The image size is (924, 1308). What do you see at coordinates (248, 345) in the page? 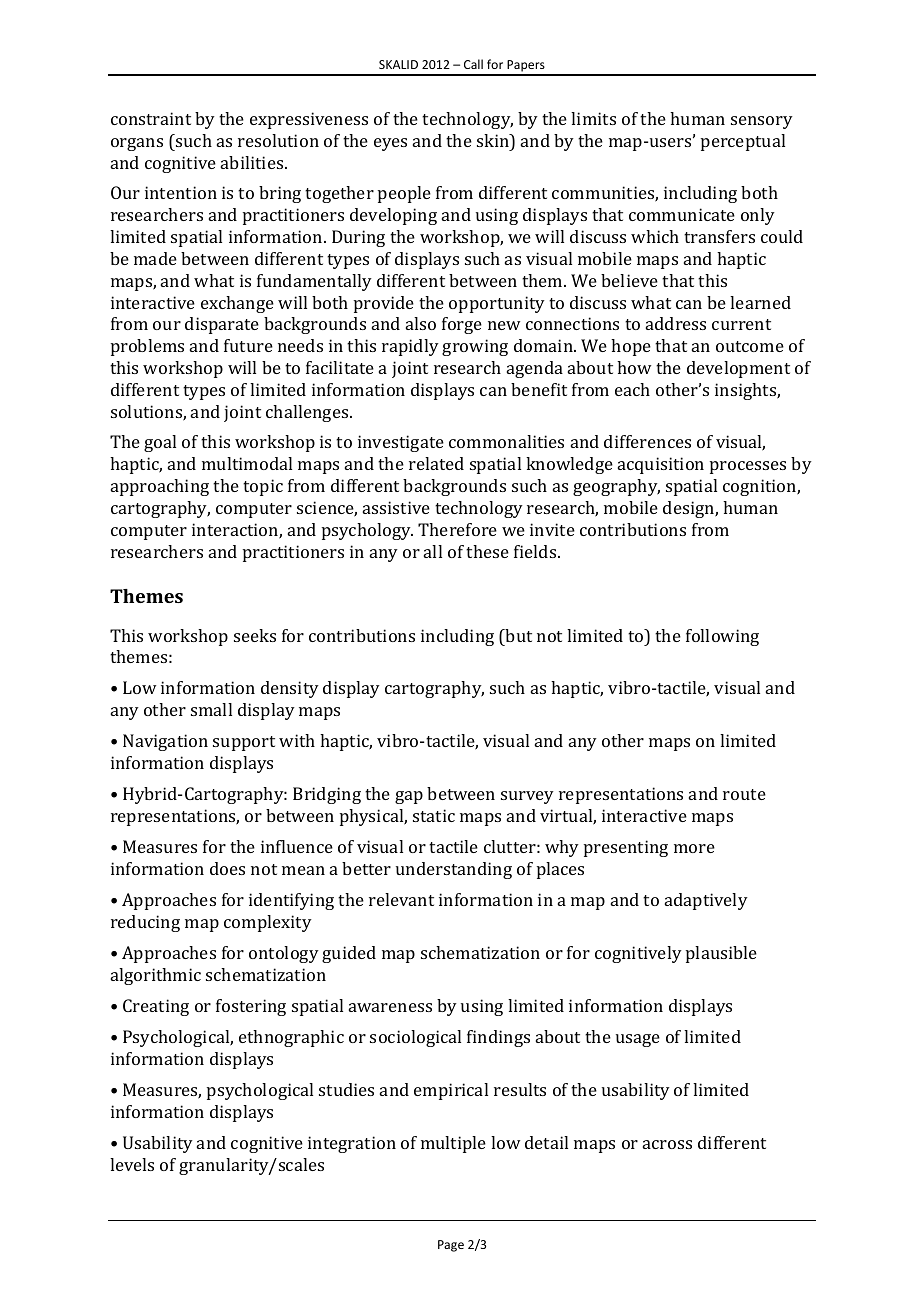
I see `future` at bounding box center [248, 345].
